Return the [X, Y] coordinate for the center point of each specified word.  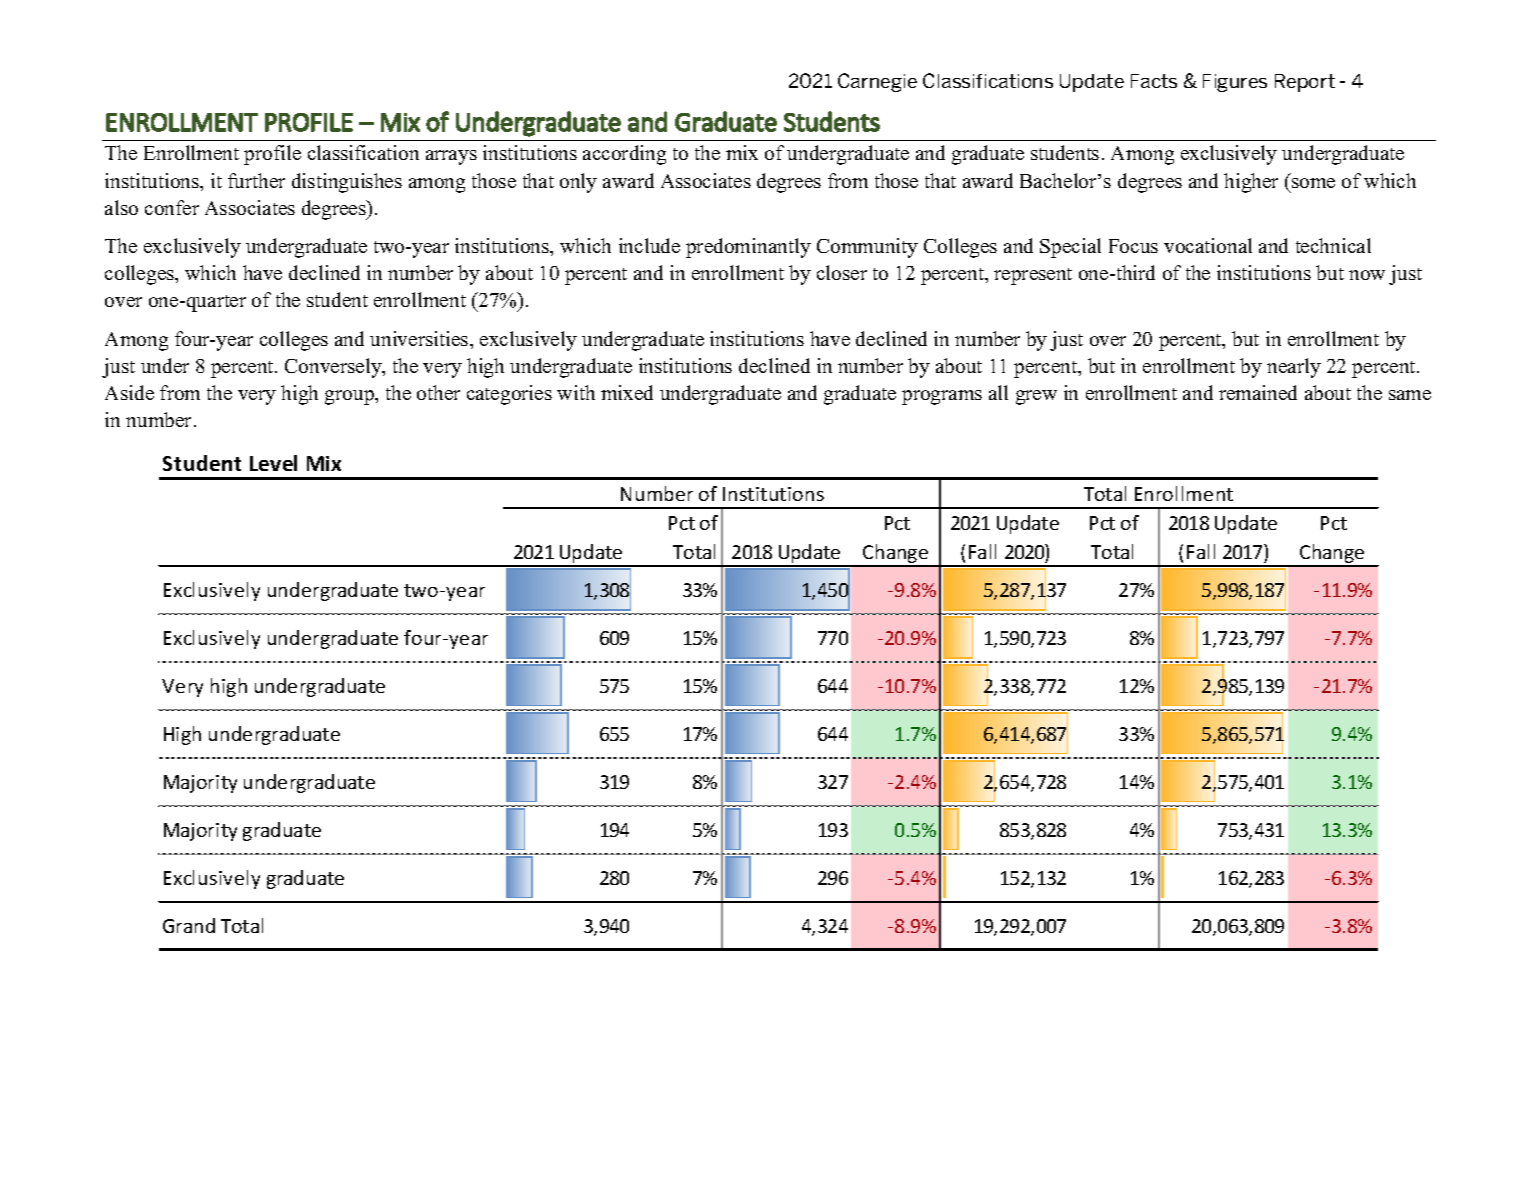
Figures [1235, 83]
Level [273, 463]
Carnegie [877, 82]
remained [1258, 392]
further [256, 180]
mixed [627, 392]
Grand [189, 925]
